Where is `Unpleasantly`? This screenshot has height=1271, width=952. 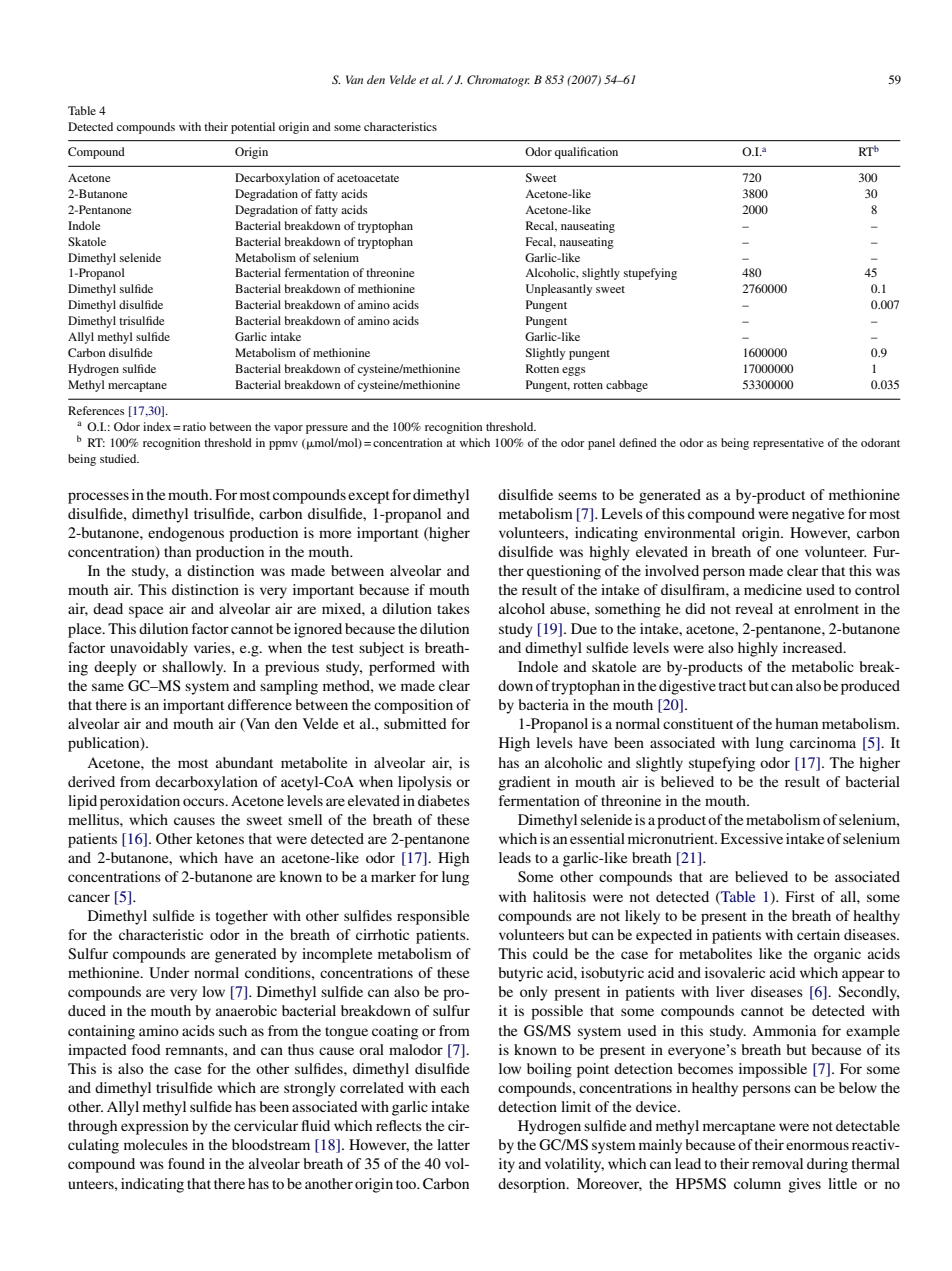
Unpleasantly is located at coordinates (559, 290).
